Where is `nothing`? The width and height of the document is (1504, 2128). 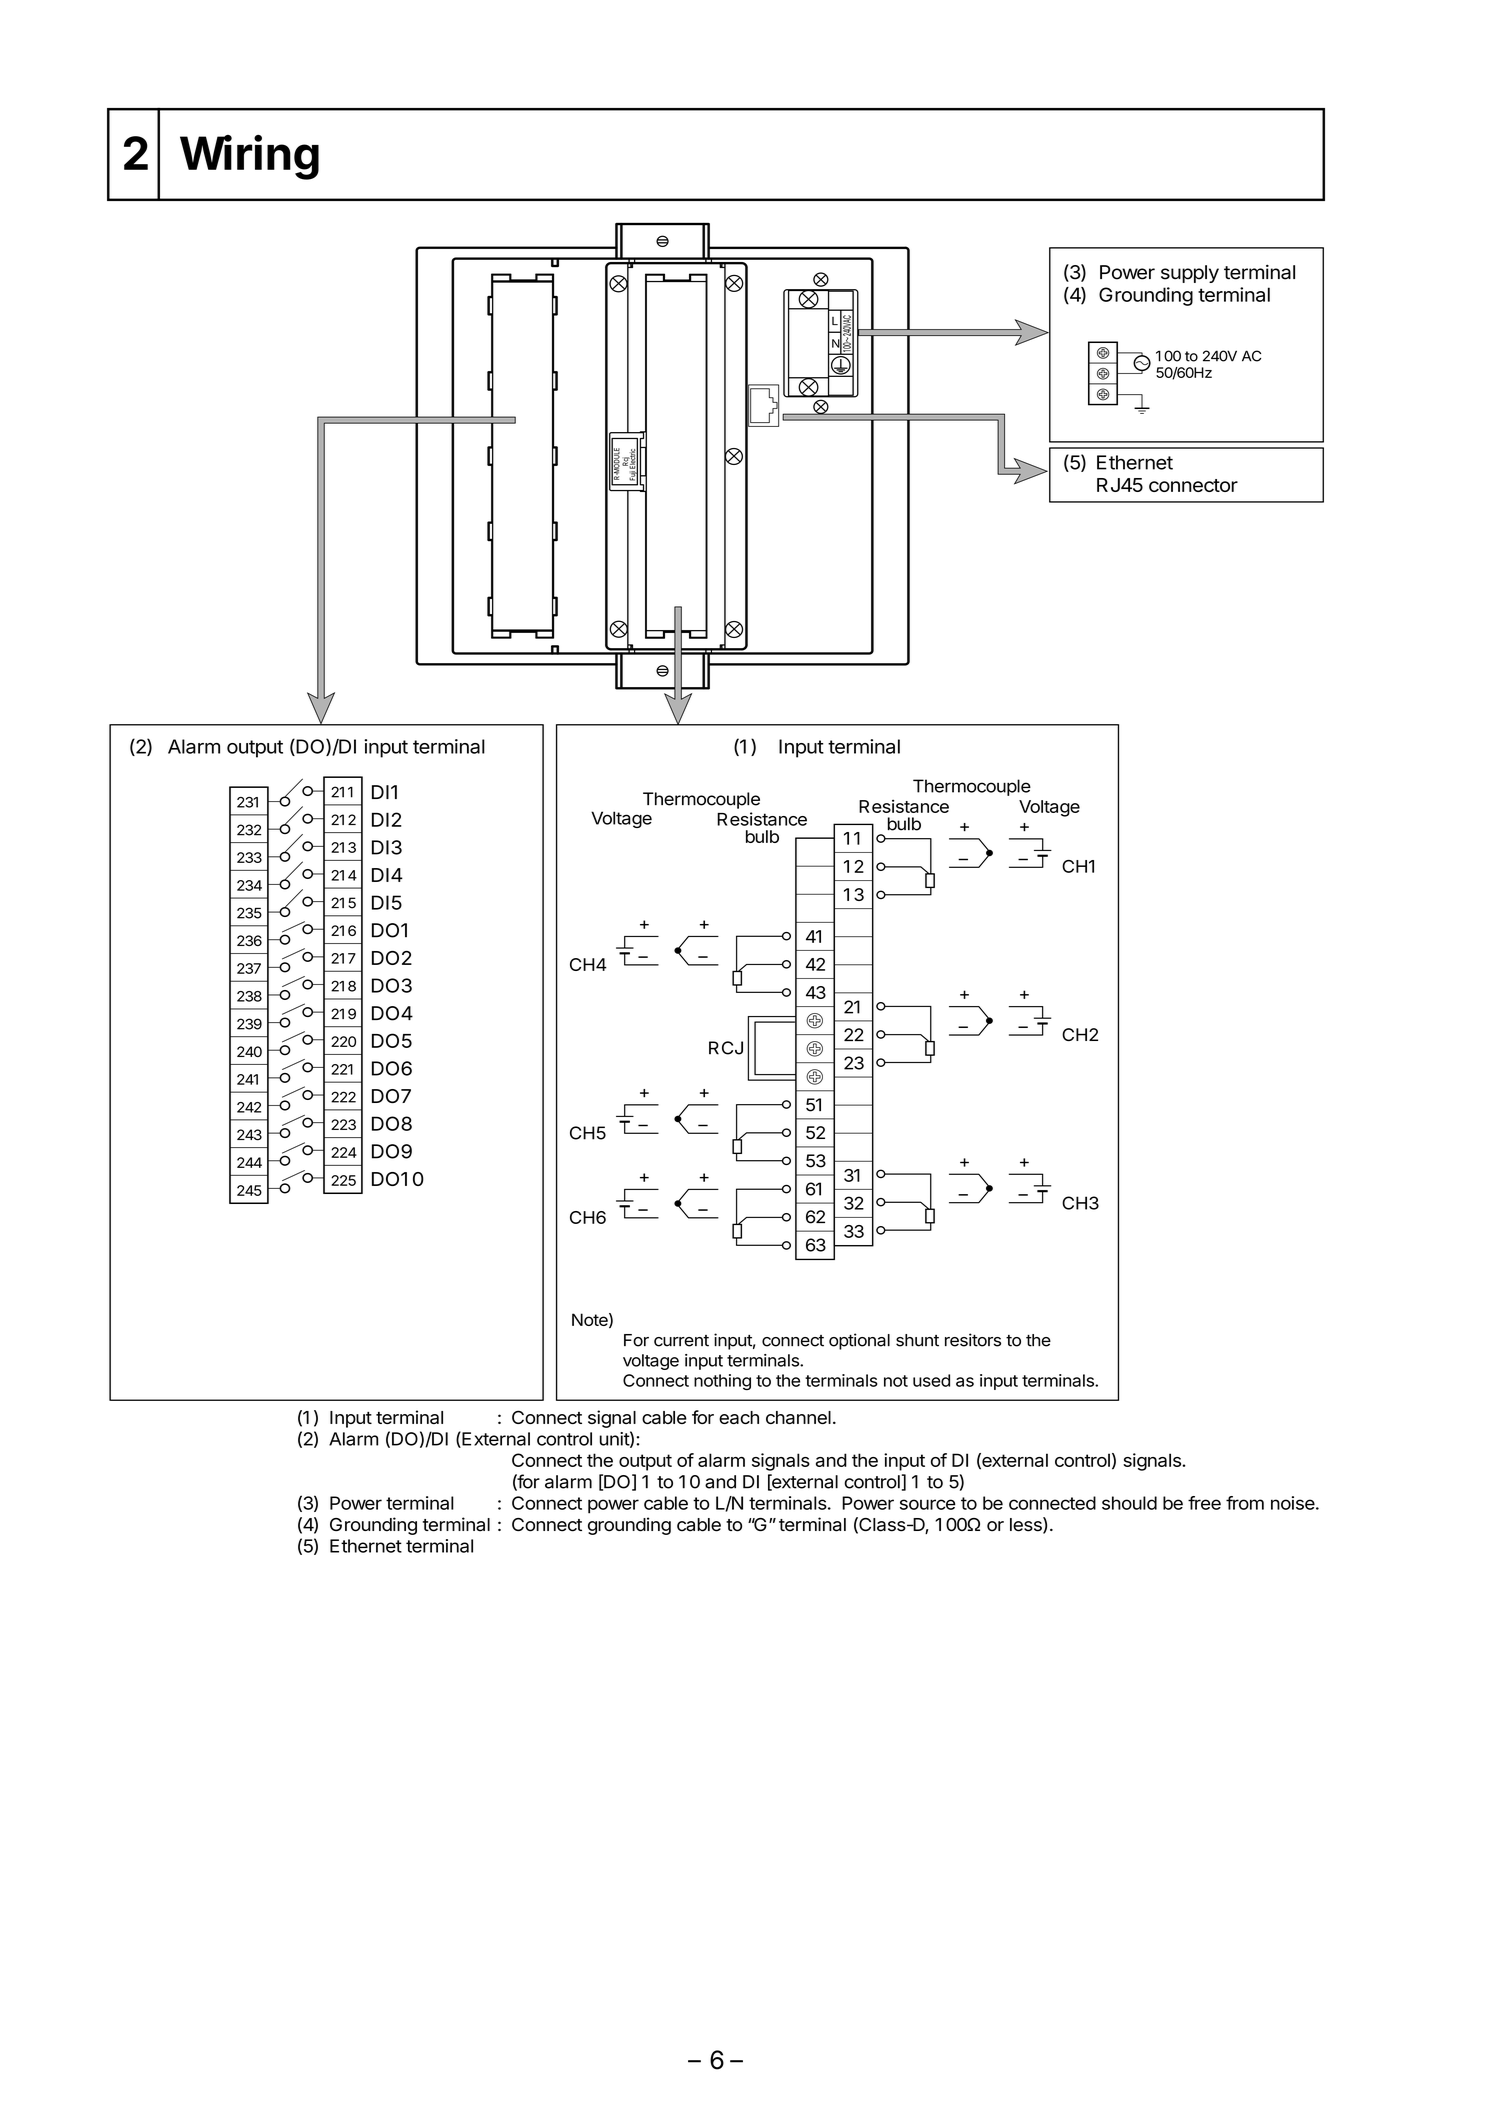
nothing is located at coordinates (722, 1382).
